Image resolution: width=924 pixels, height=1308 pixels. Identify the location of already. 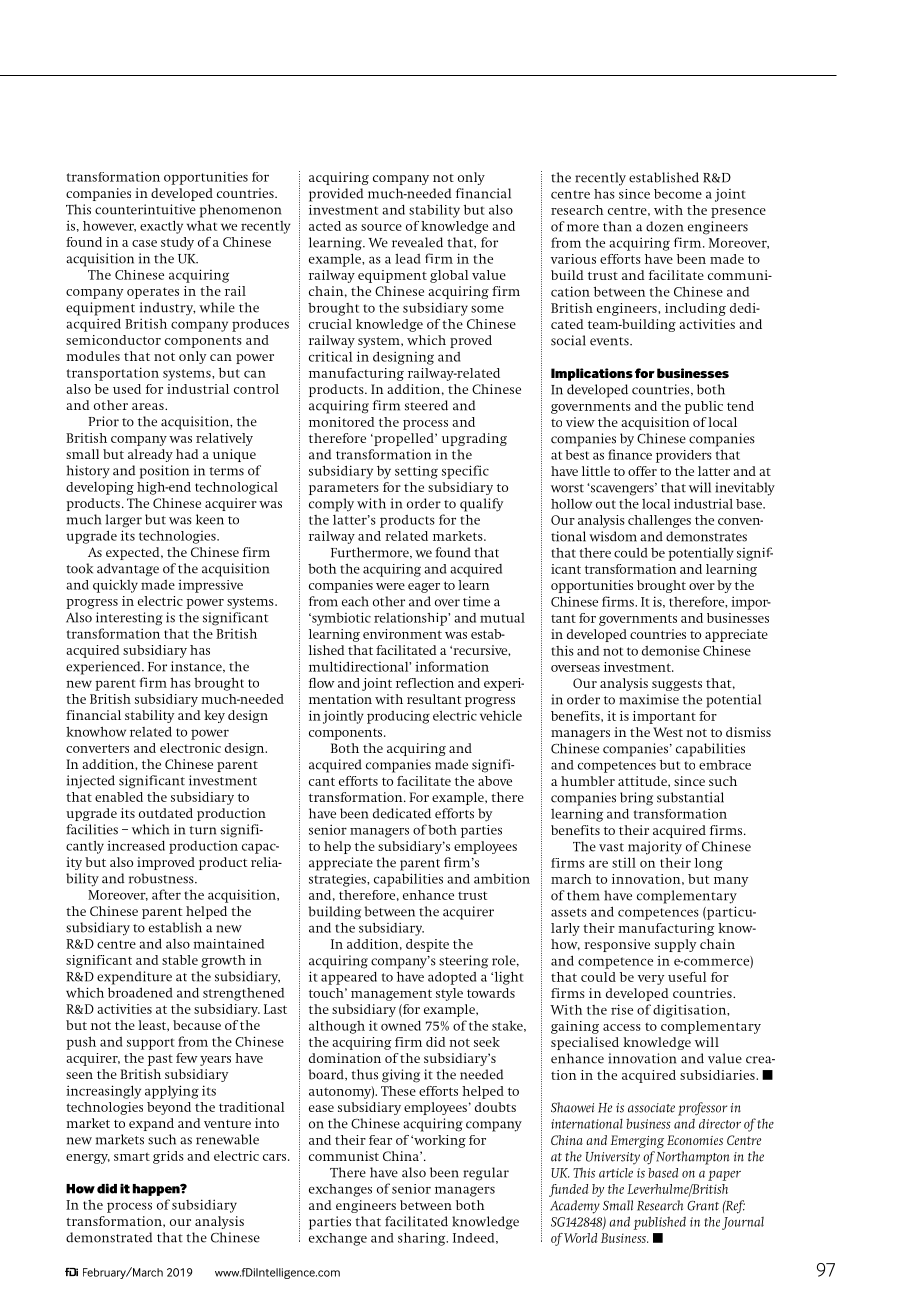
(150, 455).
